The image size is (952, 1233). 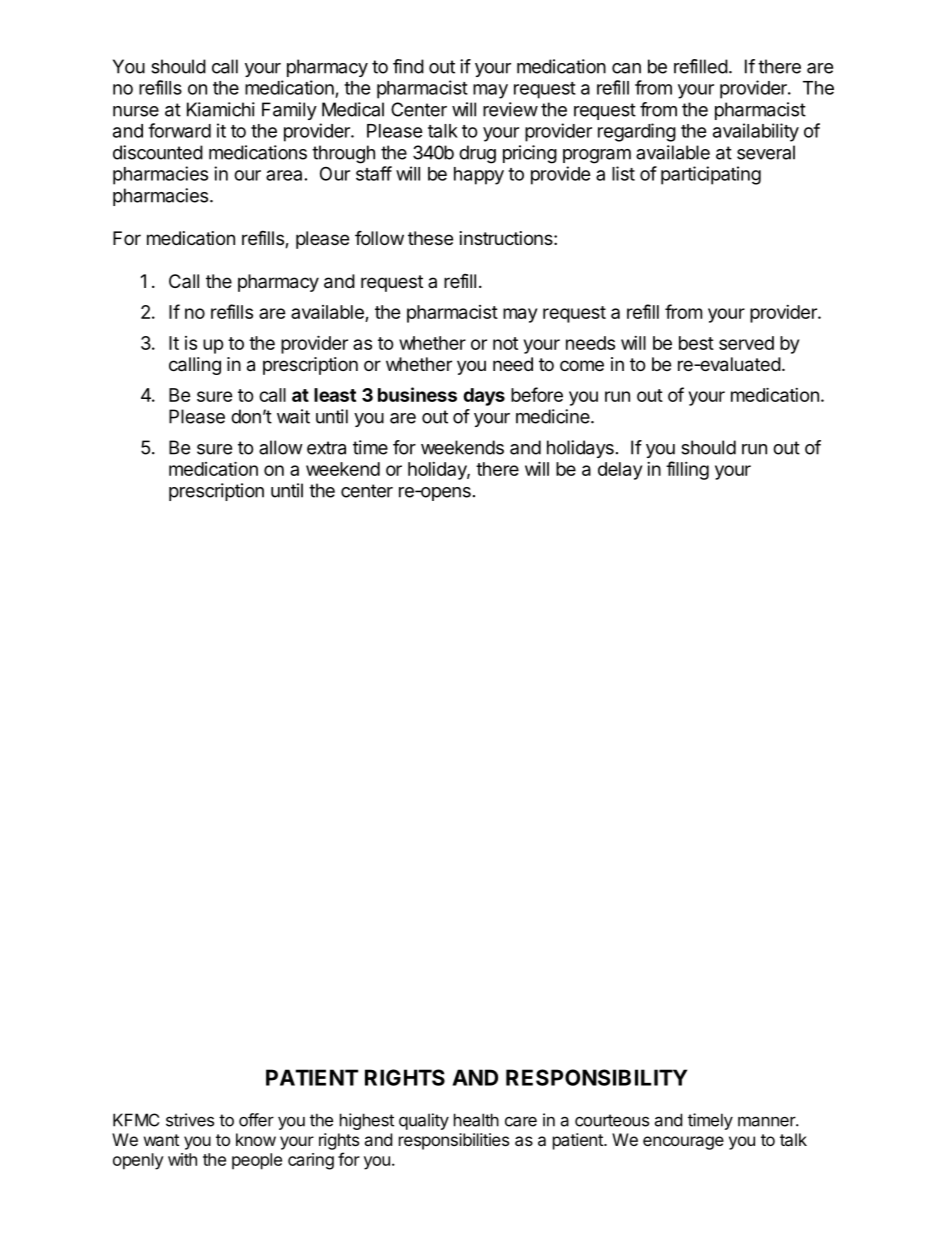 I want to click on regarding, so click(x=637, y=132).
